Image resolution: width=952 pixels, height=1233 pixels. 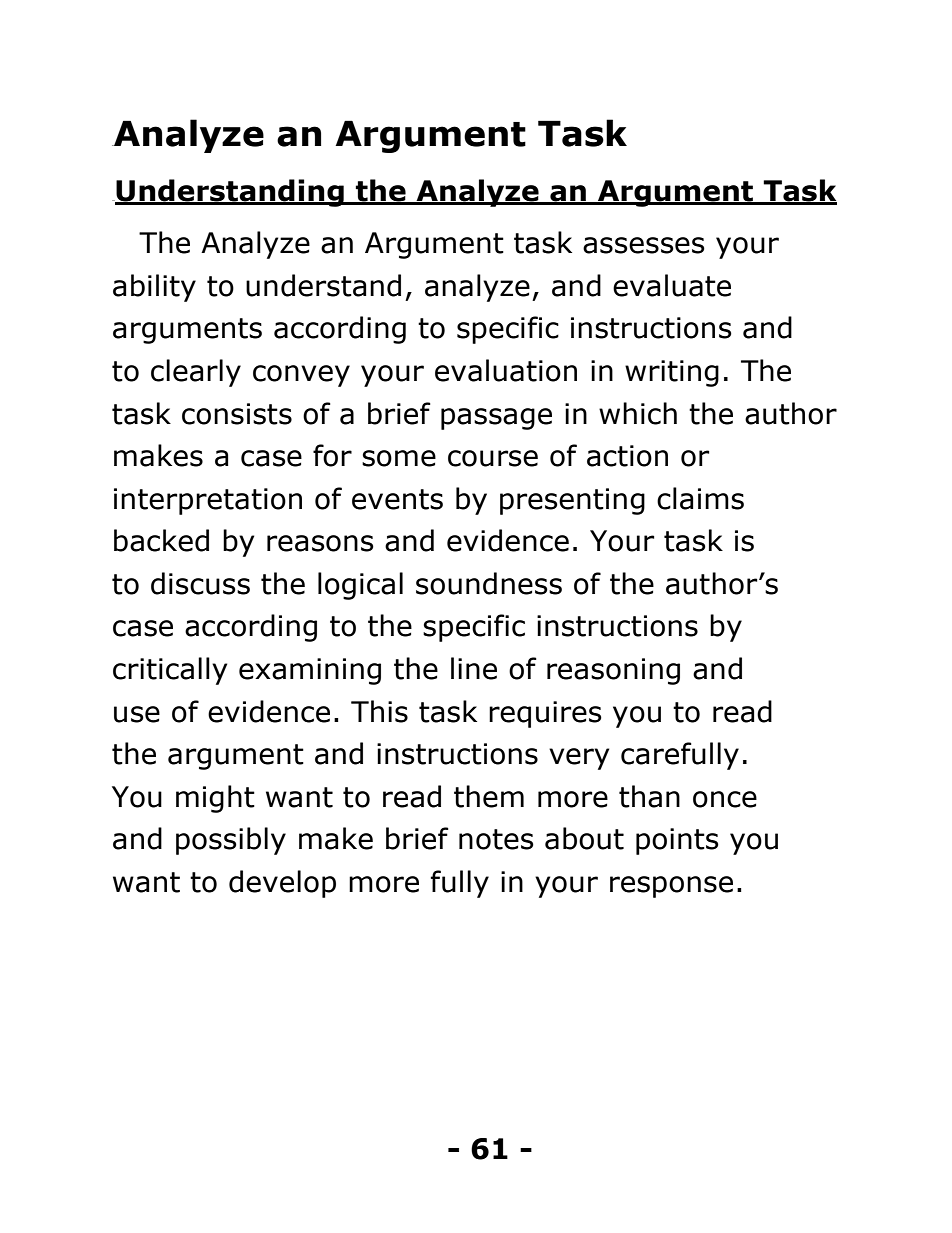 I want to click on evaluation, so click(x=506, y=370).
